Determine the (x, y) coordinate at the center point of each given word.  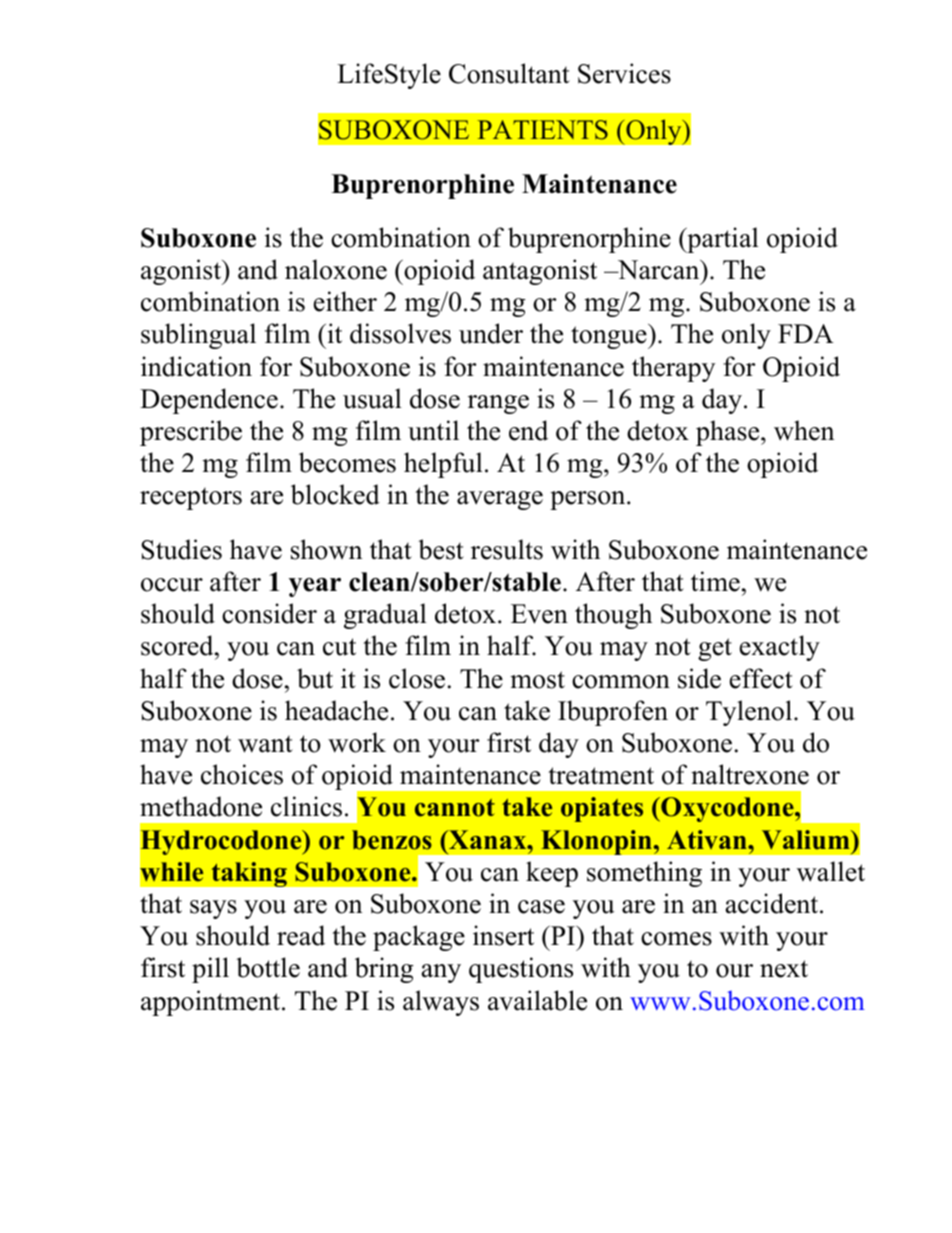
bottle (268, 967)
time (715, 581)
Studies (181, 549)
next (784, 969)
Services (624, 73)
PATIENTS (543, 130)
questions (521, 970)
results (507, 549)
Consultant (509, 73)
